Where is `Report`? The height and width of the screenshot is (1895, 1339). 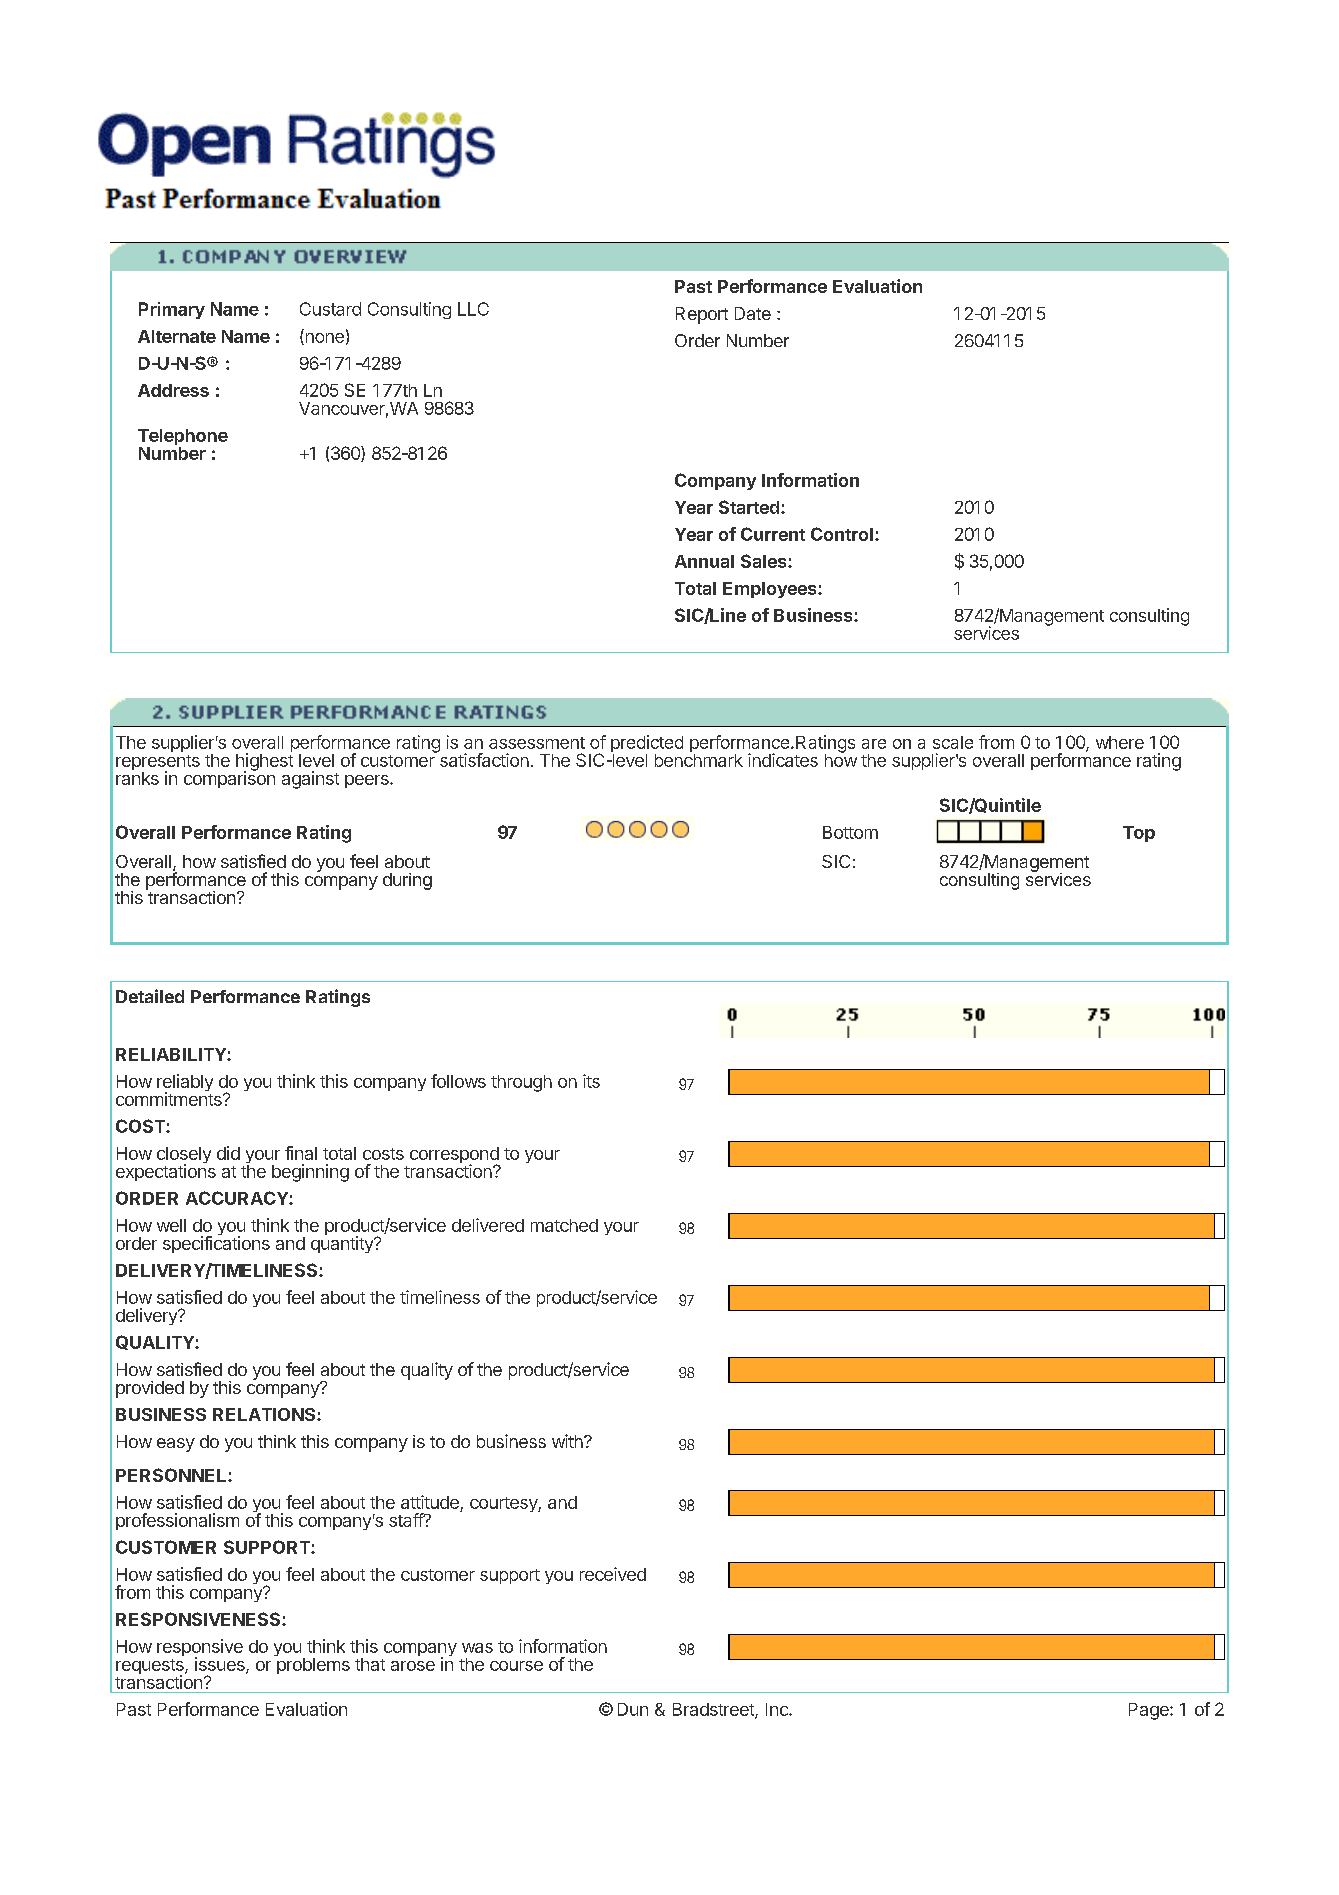 Report is located at coordinates (702, 315).
